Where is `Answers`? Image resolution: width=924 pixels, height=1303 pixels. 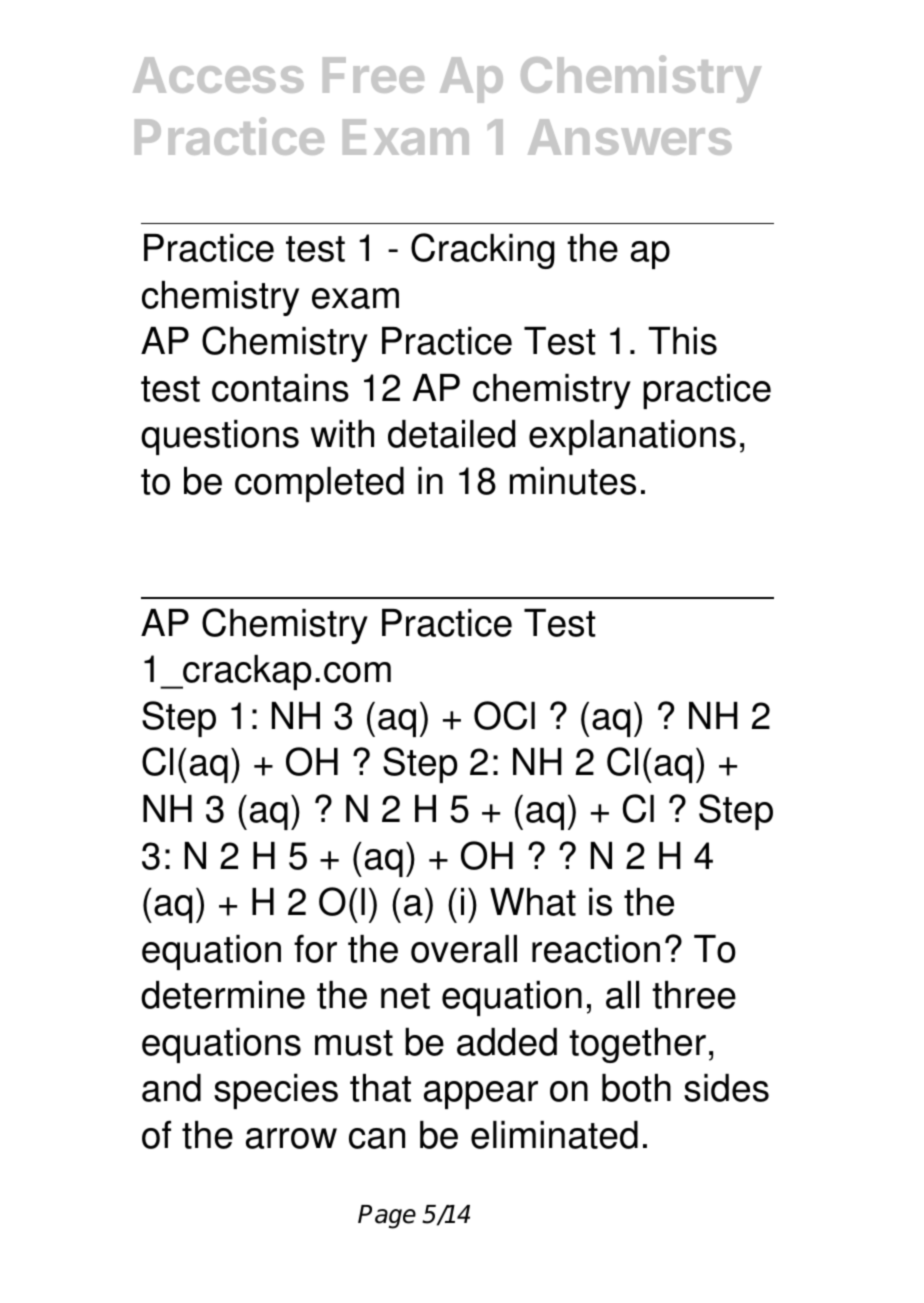
Answers is located at coordinates (630, 137).
